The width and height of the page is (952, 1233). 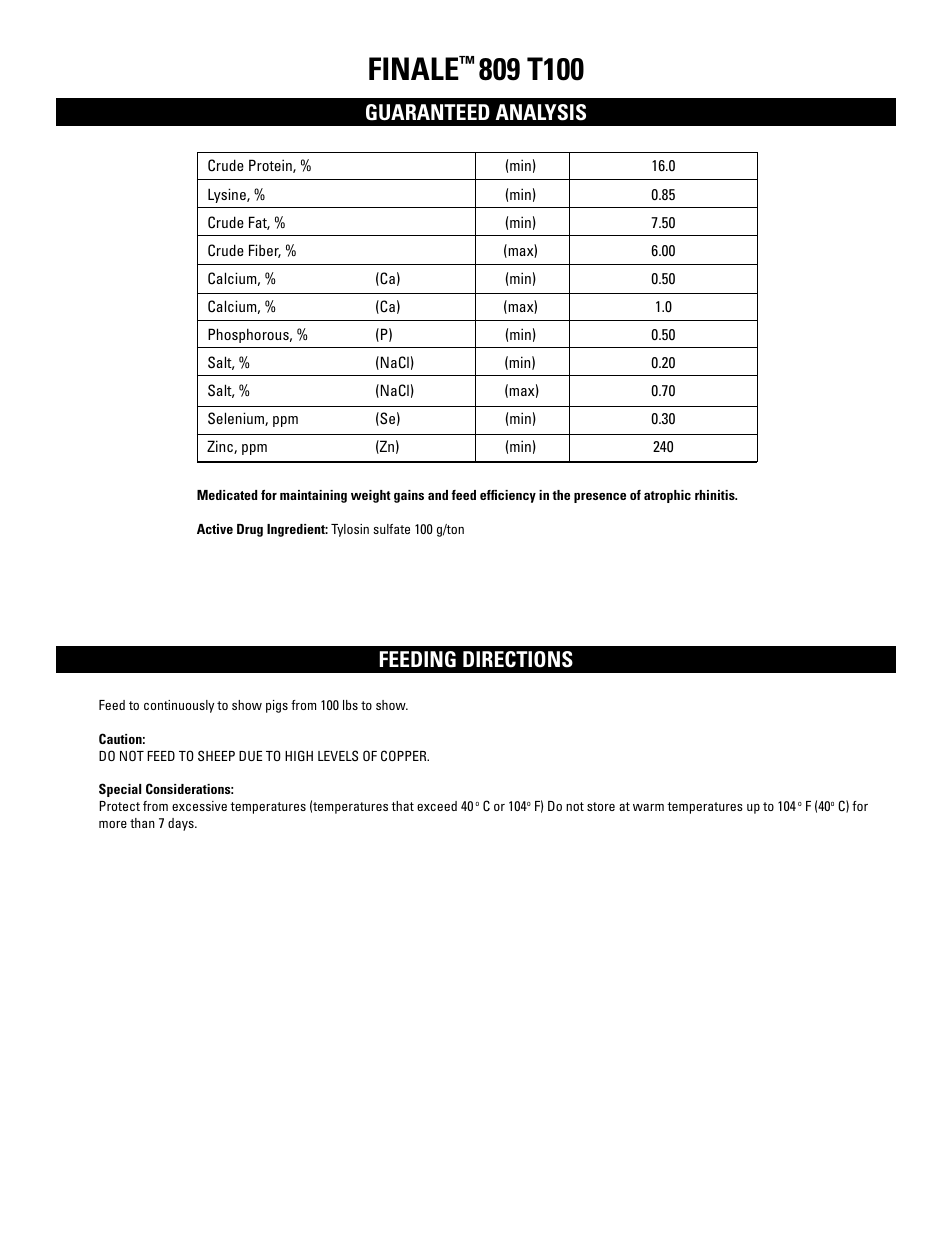 I want to click on Protein, so click(x=271, y=166).
